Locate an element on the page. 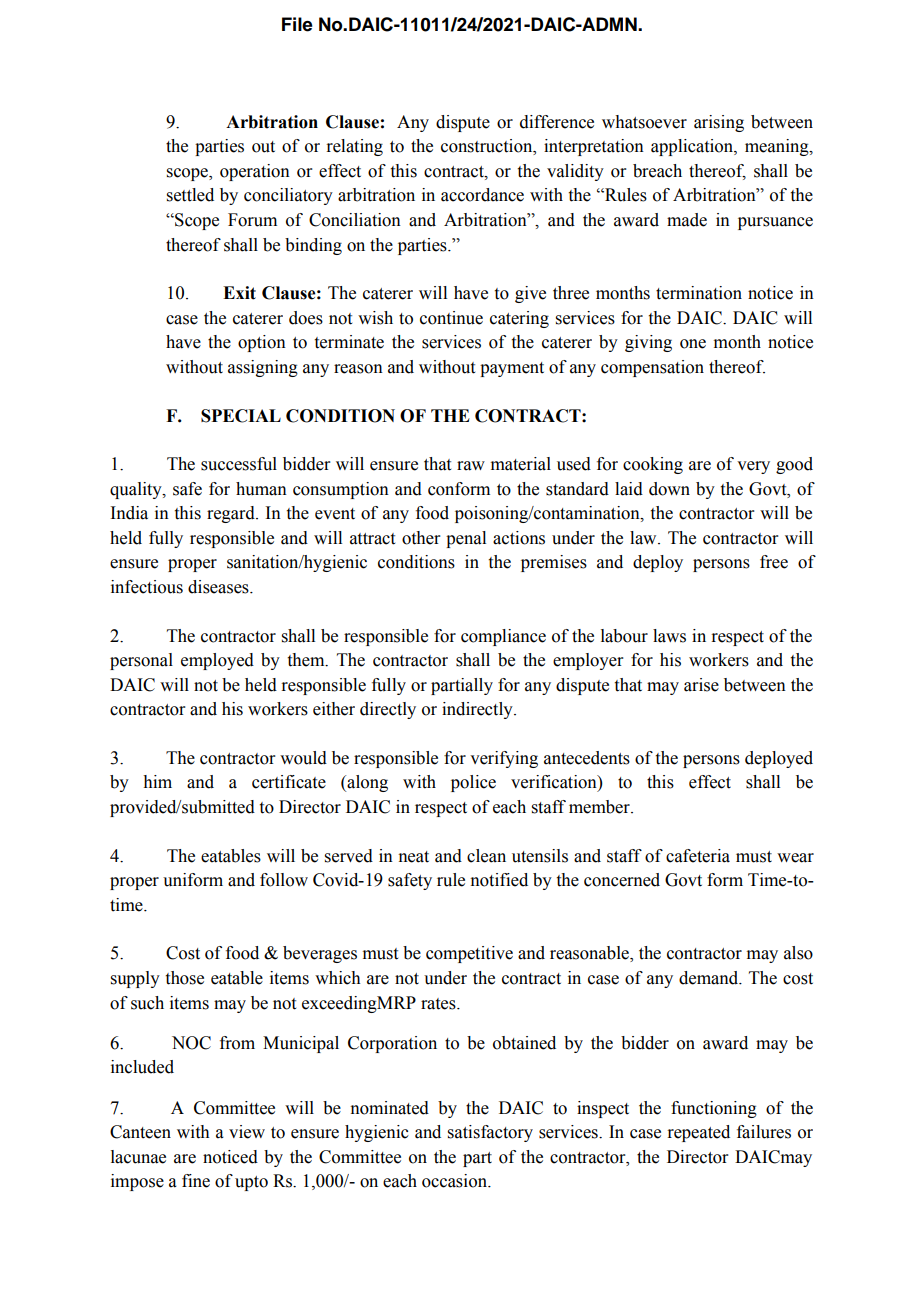 This page has width=924, height=1308. satisfactory is located at coordinates (490, 1133).
